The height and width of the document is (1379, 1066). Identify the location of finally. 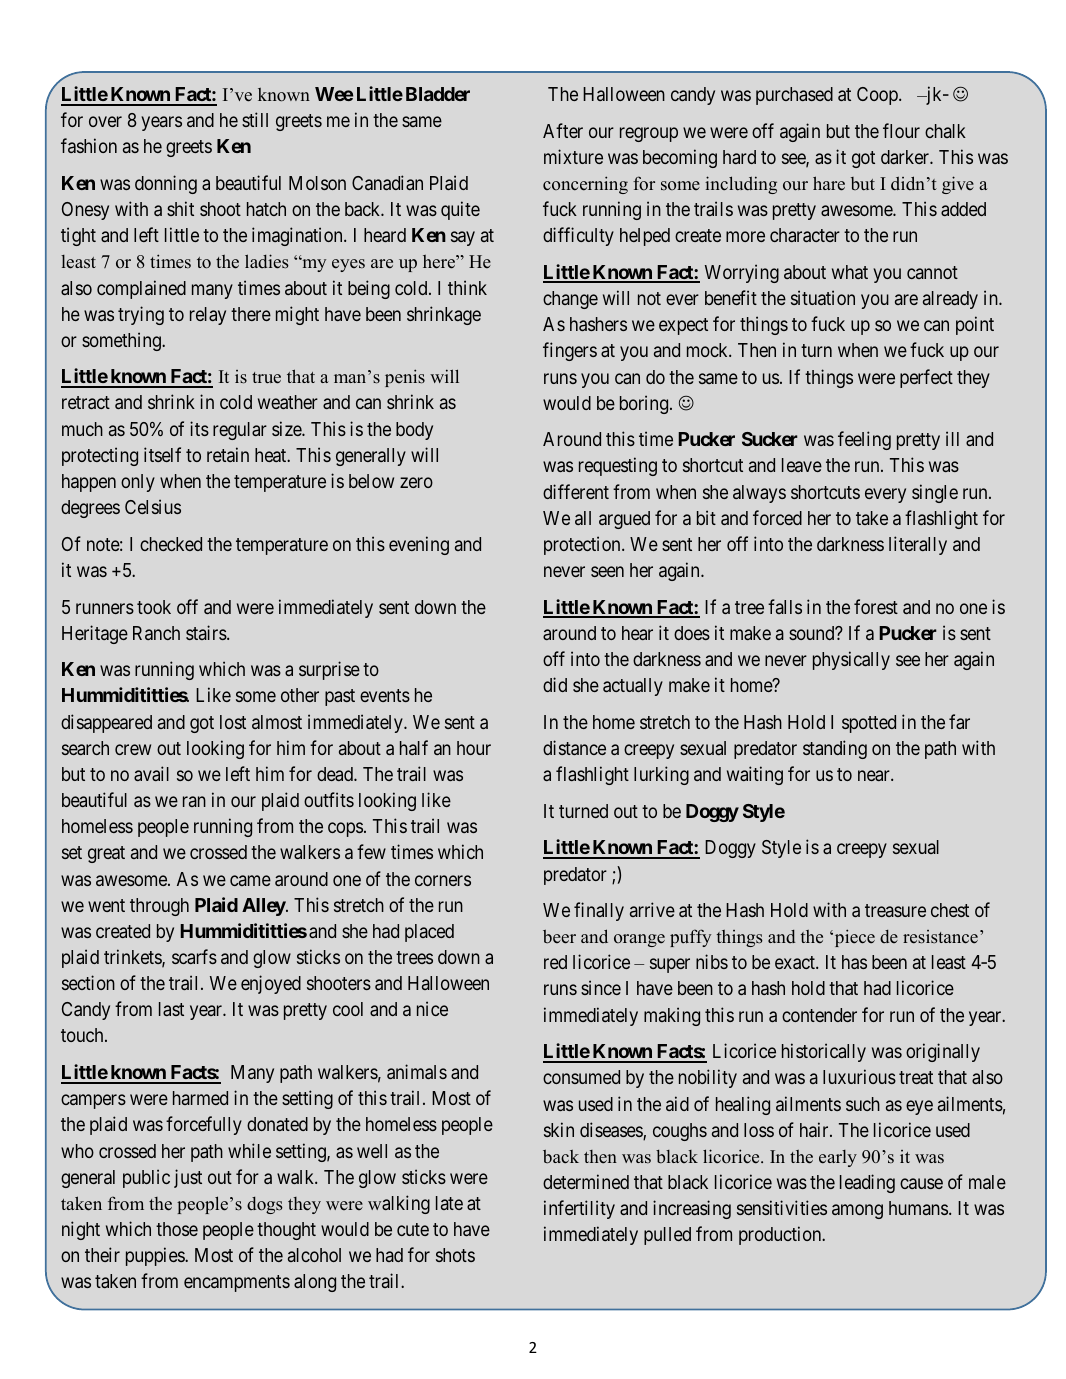
(599, 911).
